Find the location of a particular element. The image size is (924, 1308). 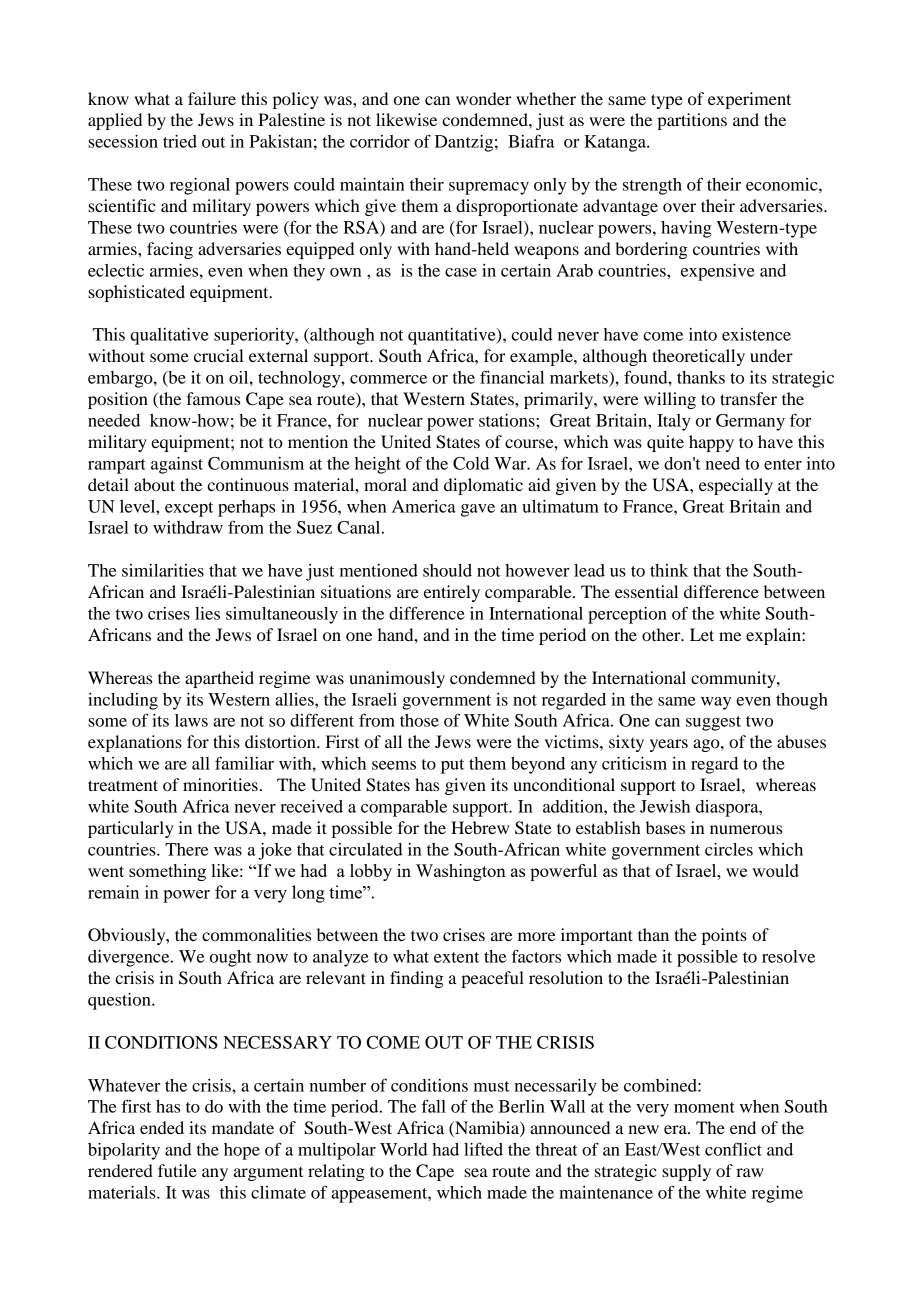

entirely is located at coordinates (452, 593).
